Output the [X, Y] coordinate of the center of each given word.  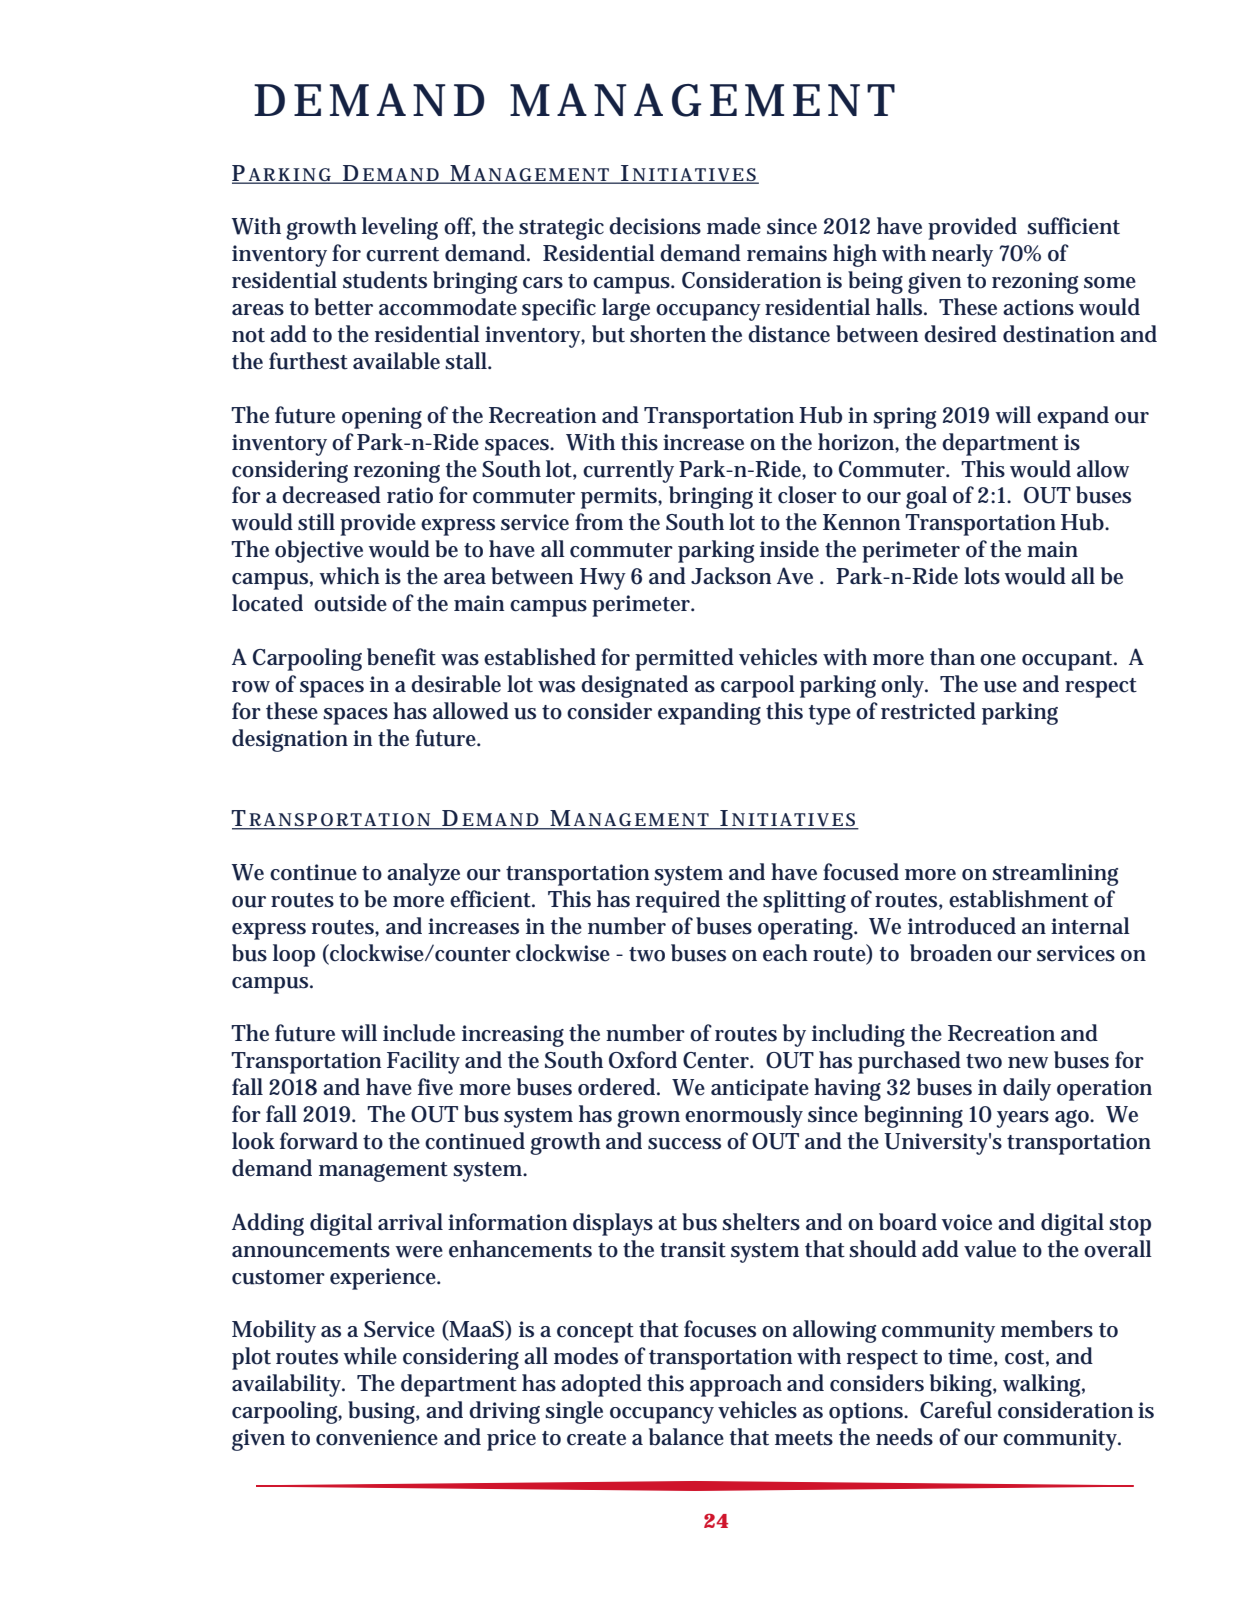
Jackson [731, 576]
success [684, 1144]
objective [319, 551]
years [1022, 1119]
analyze [423, 874]
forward [319, 1141]
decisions [655, 226]
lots [982, 576]
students [385, 280]
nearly [962, 255]
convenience [377, 1437]
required [678, 901]
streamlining [1055, 874]
